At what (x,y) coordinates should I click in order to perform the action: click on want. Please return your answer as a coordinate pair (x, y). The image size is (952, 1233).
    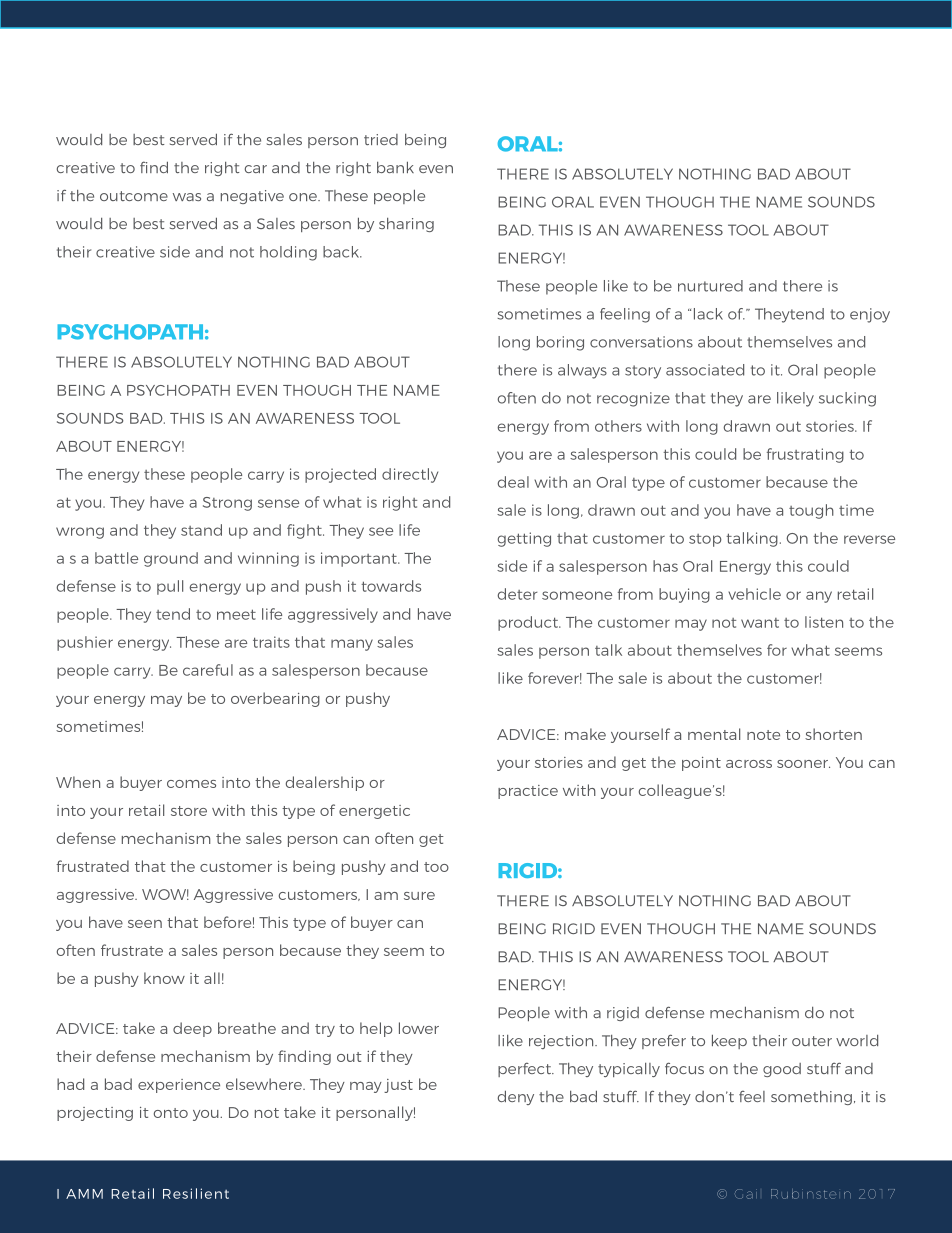
    Looking at the image, I should click on (760, 623).
